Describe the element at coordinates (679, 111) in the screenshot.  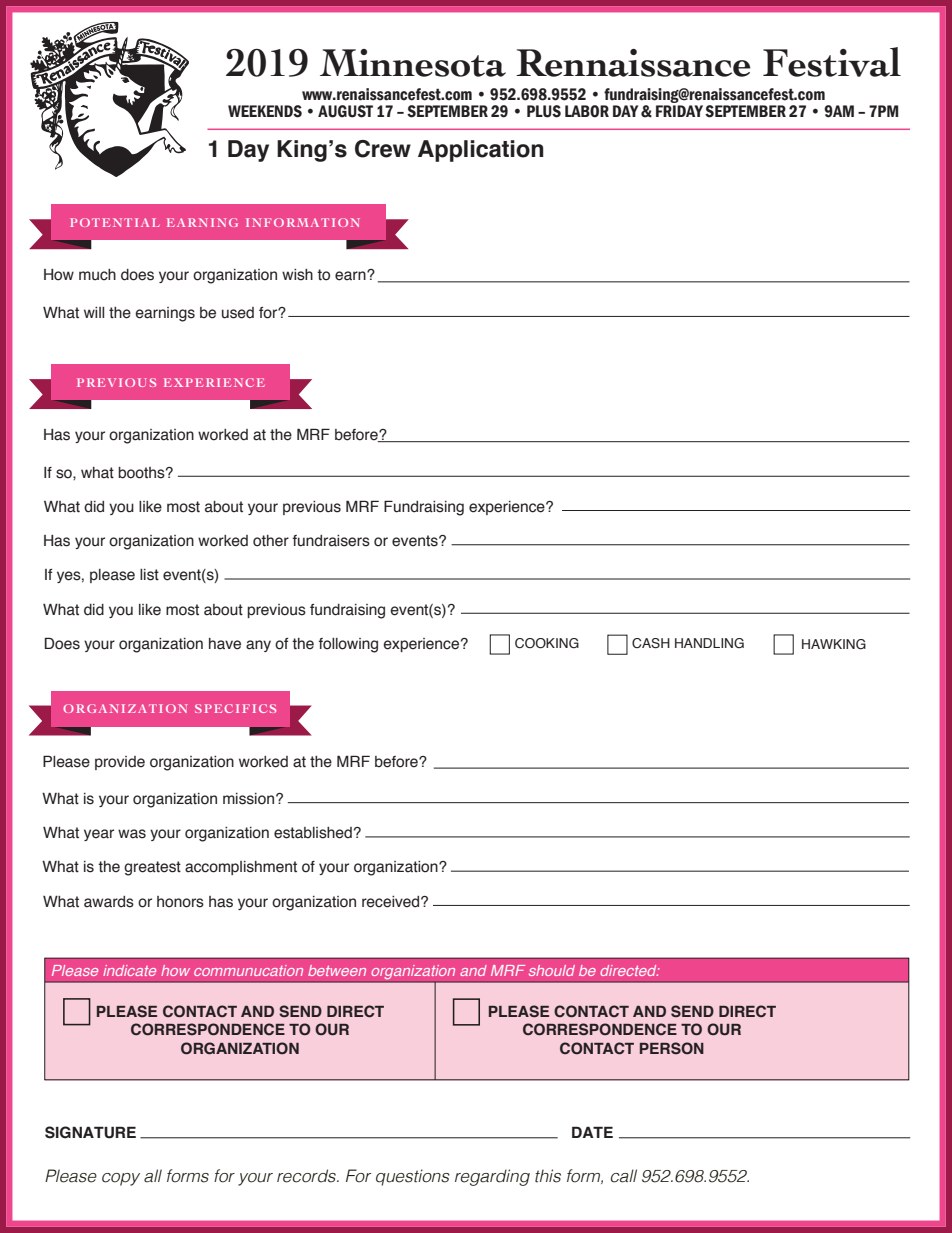
I see `FRIDAY` at that location.
